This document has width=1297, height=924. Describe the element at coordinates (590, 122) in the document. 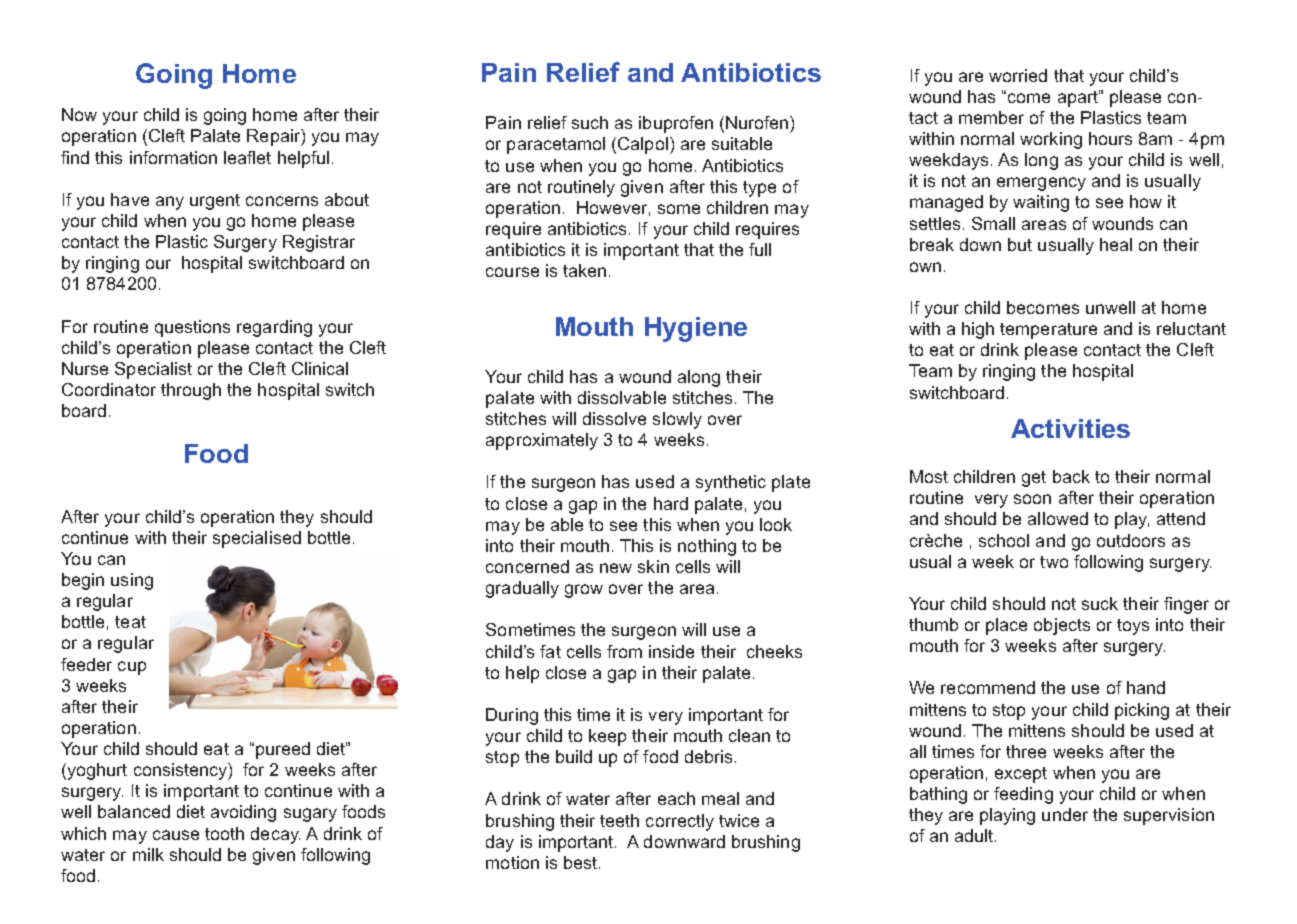

I see `such` at that location.
